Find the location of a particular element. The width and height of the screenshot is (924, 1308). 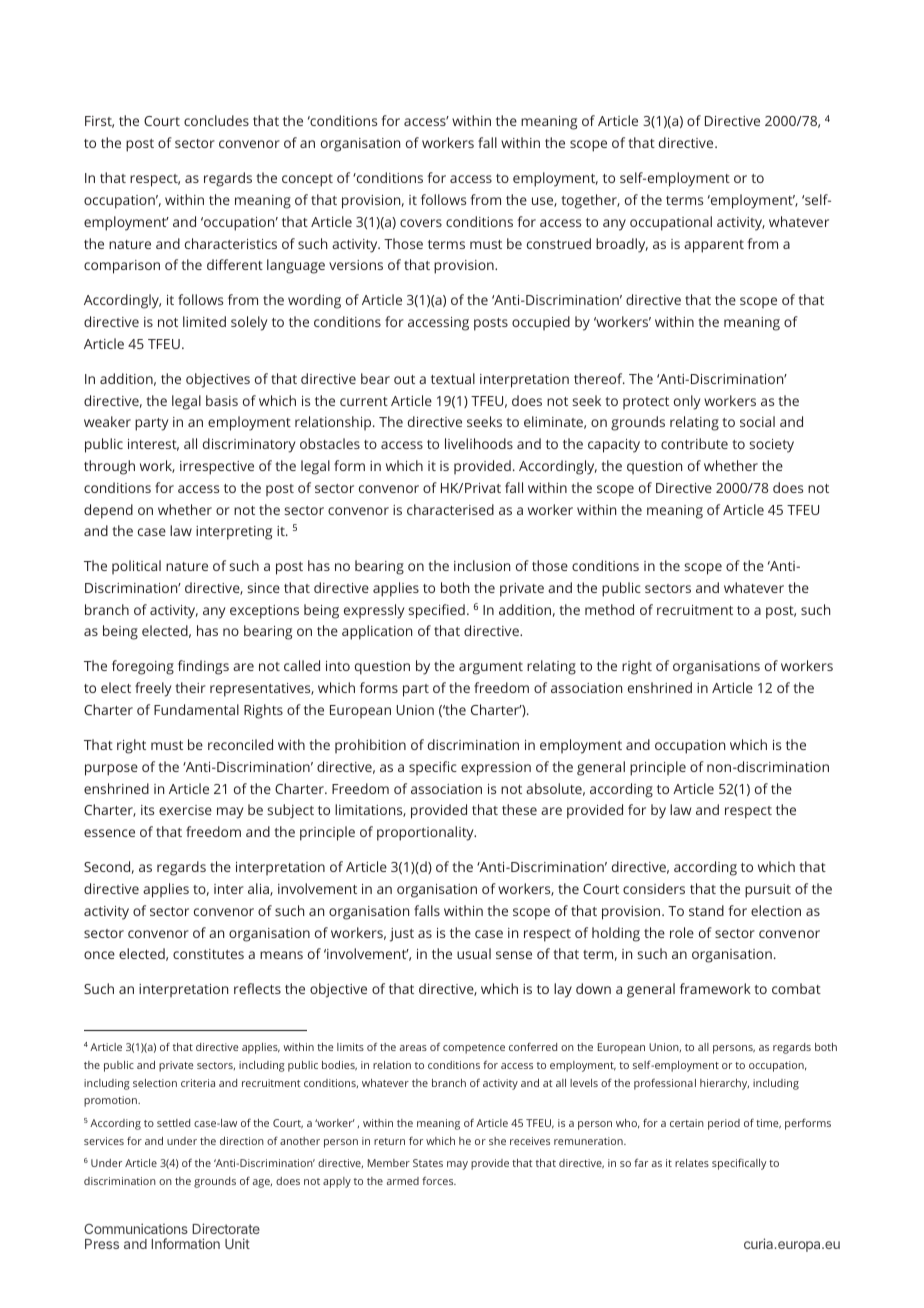

only is located at coordinates (687, 402).
